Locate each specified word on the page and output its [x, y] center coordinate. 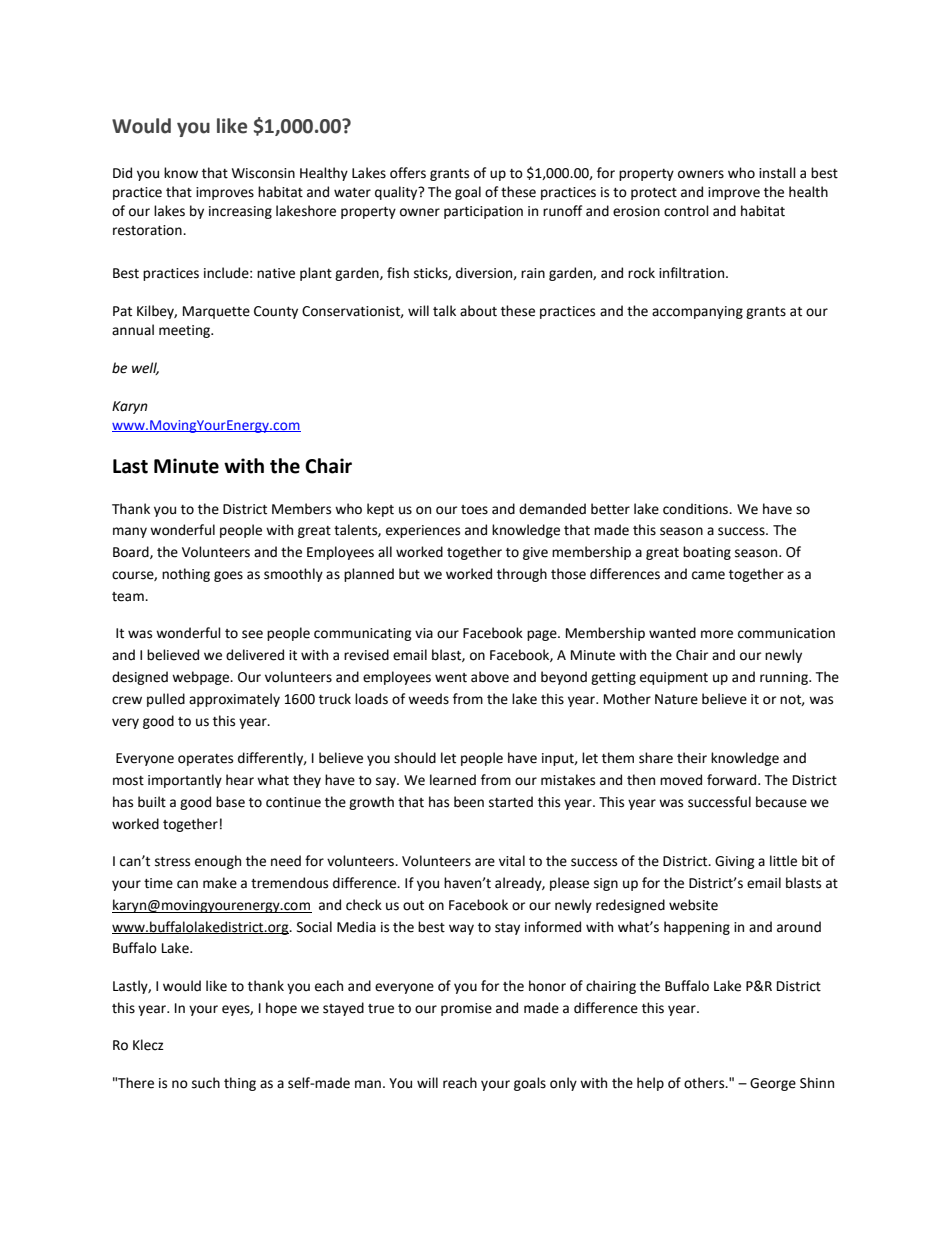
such [206, 1083]
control [686, 211]
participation [483, 212]
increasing [240, 212]
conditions [697, 509]
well [145, 368]
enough [218, 862]
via [424, 633]
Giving [735, 862]
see [252, 634]
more [717, 634]
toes [474, 510]
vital [512, 861]
